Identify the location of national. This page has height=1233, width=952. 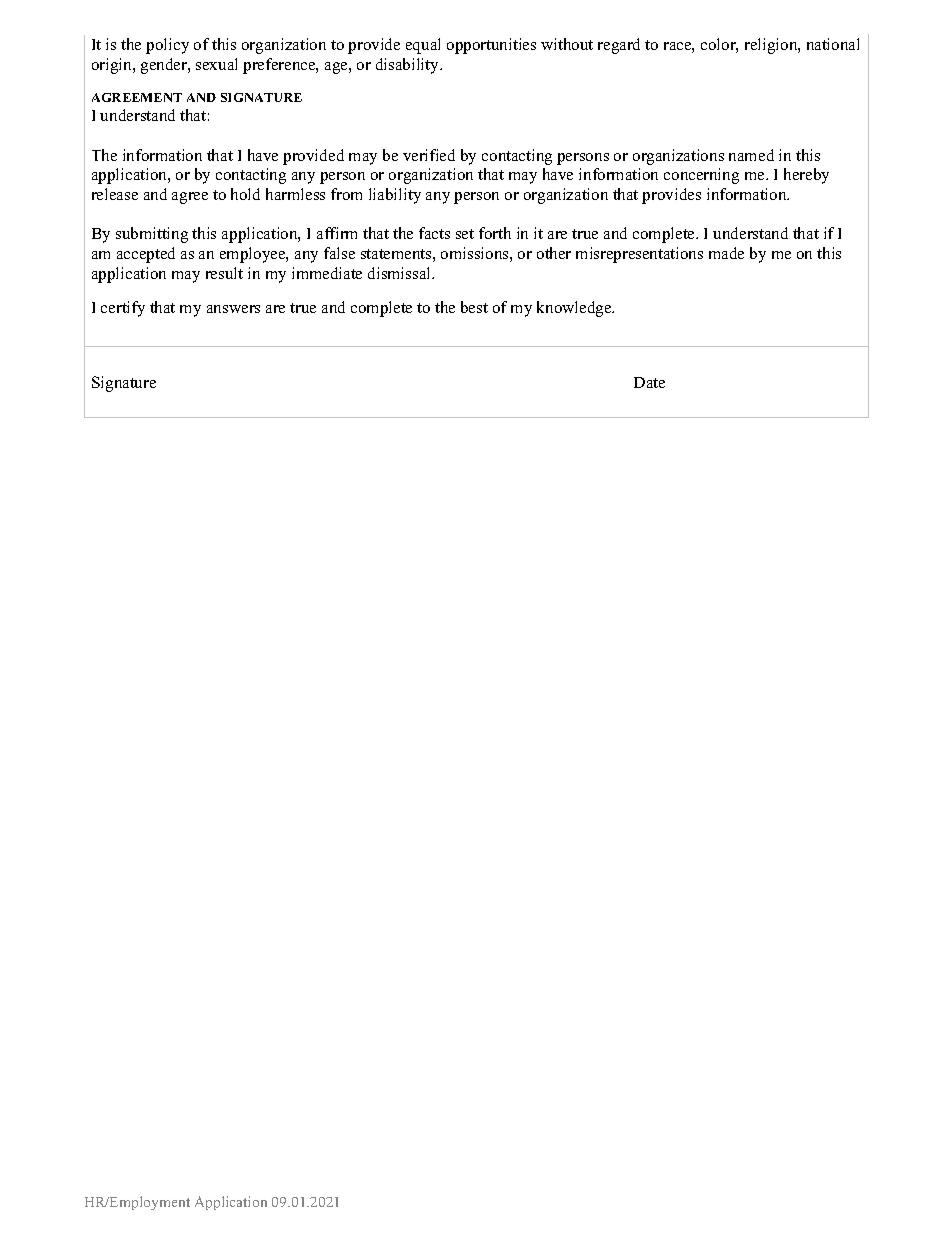
(833, 44).
